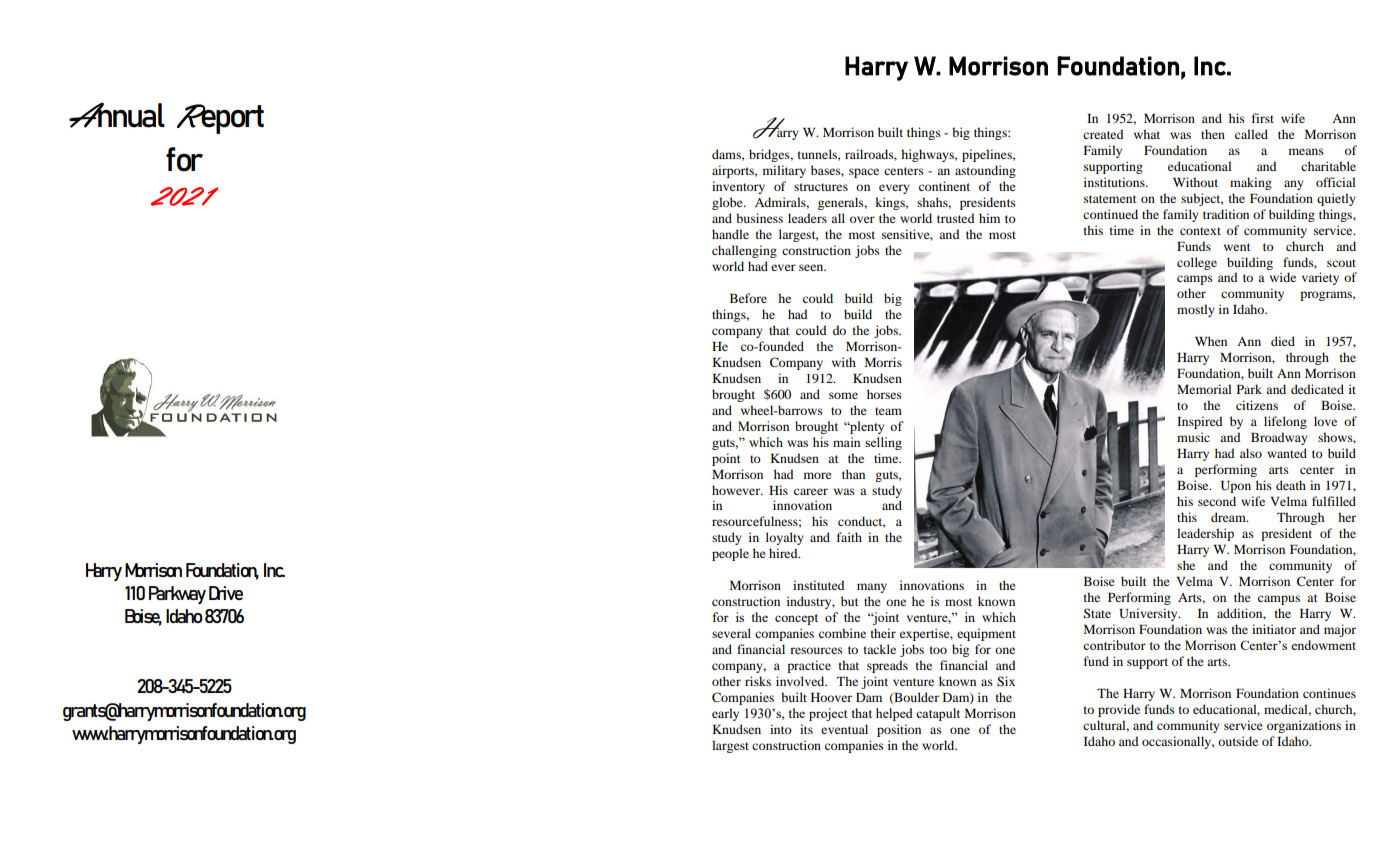 The width and height of the image is (1400, 850). Describe the element at coordinates (847, 442) in the image. I see `main` at that location.
